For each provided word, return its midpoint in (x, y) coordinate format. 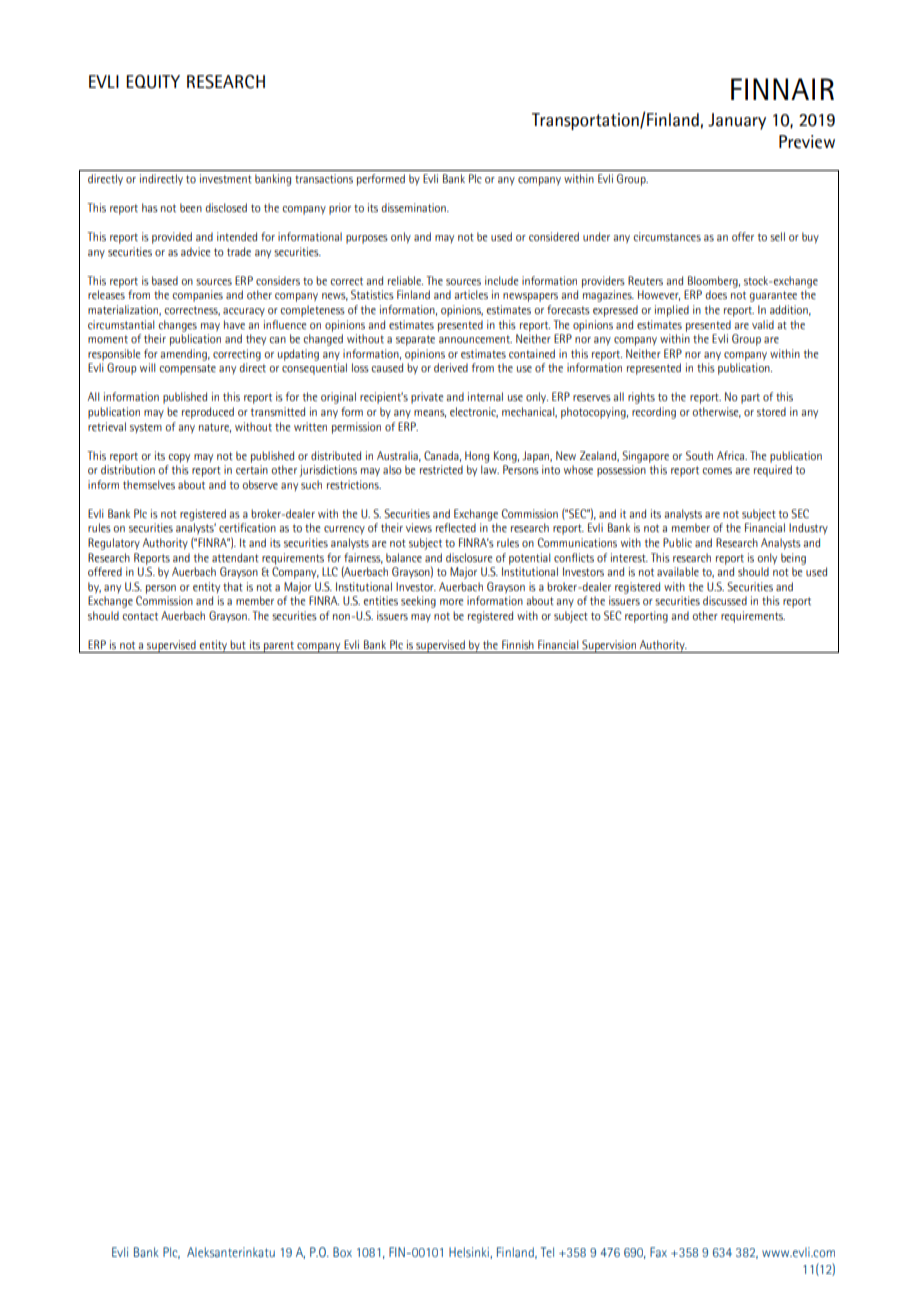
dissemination (415, 208)
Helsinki (470, 1253)
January (737, 121)
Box (342, 1252)
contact (140, 616)
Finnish (518, 644)
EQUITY (153, 82)
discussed (725, 600)
